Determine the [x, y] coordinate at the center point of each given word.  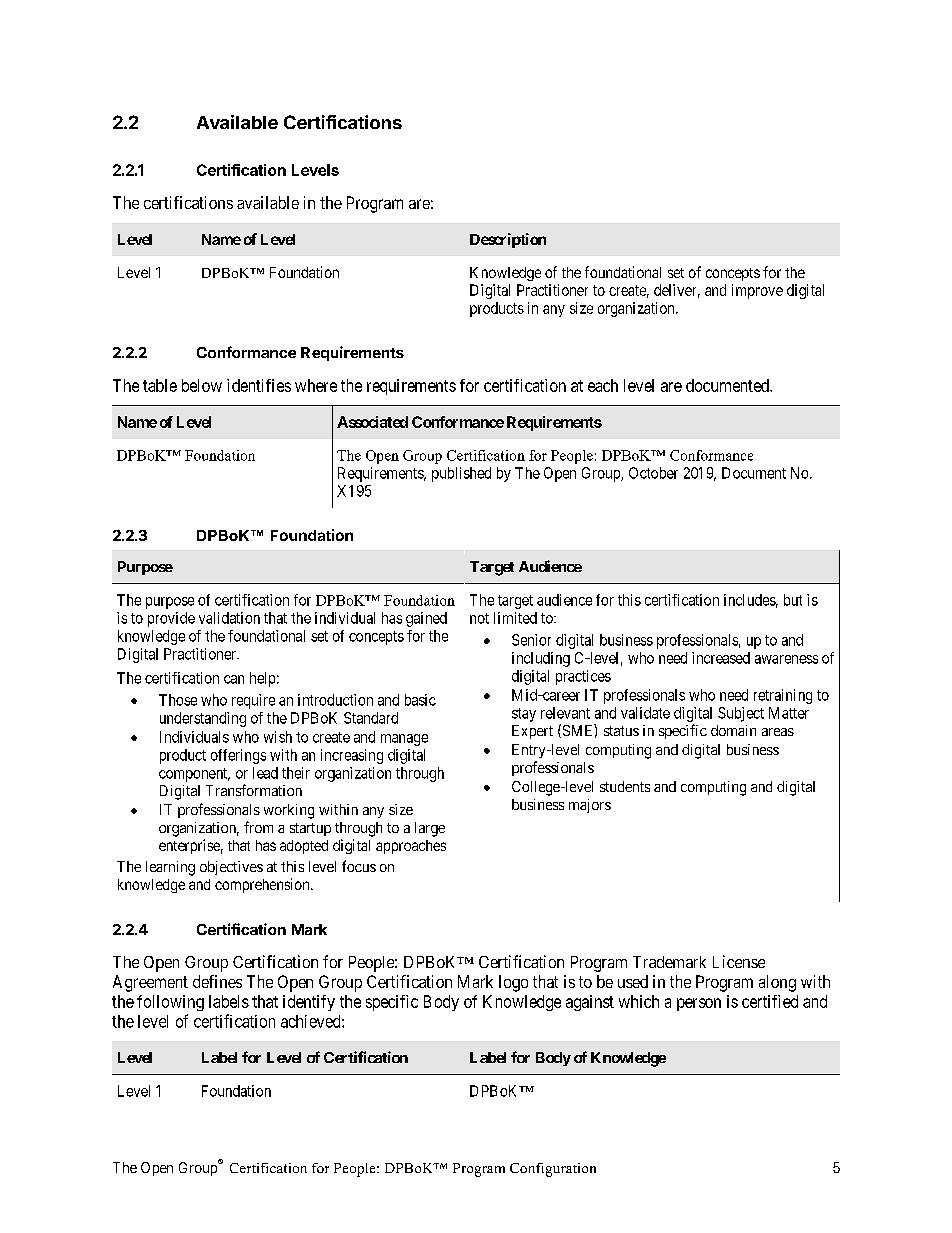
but [793, 600]
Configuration [553, 1170]
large [430, 829]
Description [508, 240]
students [625, 786]
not [479, 618]
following [170, 1003]
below [202, 385]
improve [757, 291]
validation [229, 618]
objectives [231, 868]
